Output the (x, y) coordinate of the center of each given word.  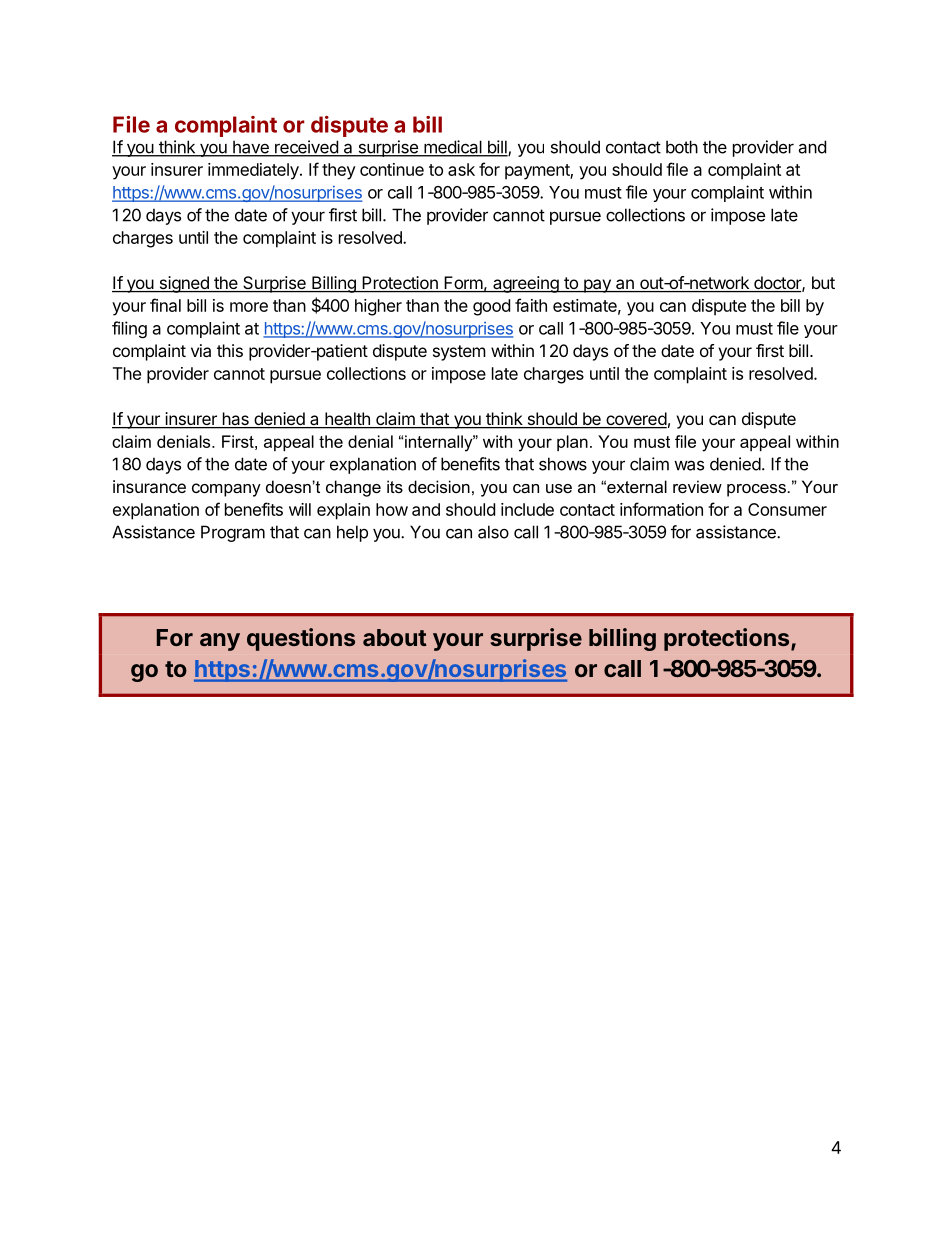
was (689, 465)
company (226, 490)
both (682, 147)
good (491, 307)
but (823, 282)
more (249, 307)
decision (439, 486)
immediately (254, 171)
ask (461, 169)
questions (301, 639)
